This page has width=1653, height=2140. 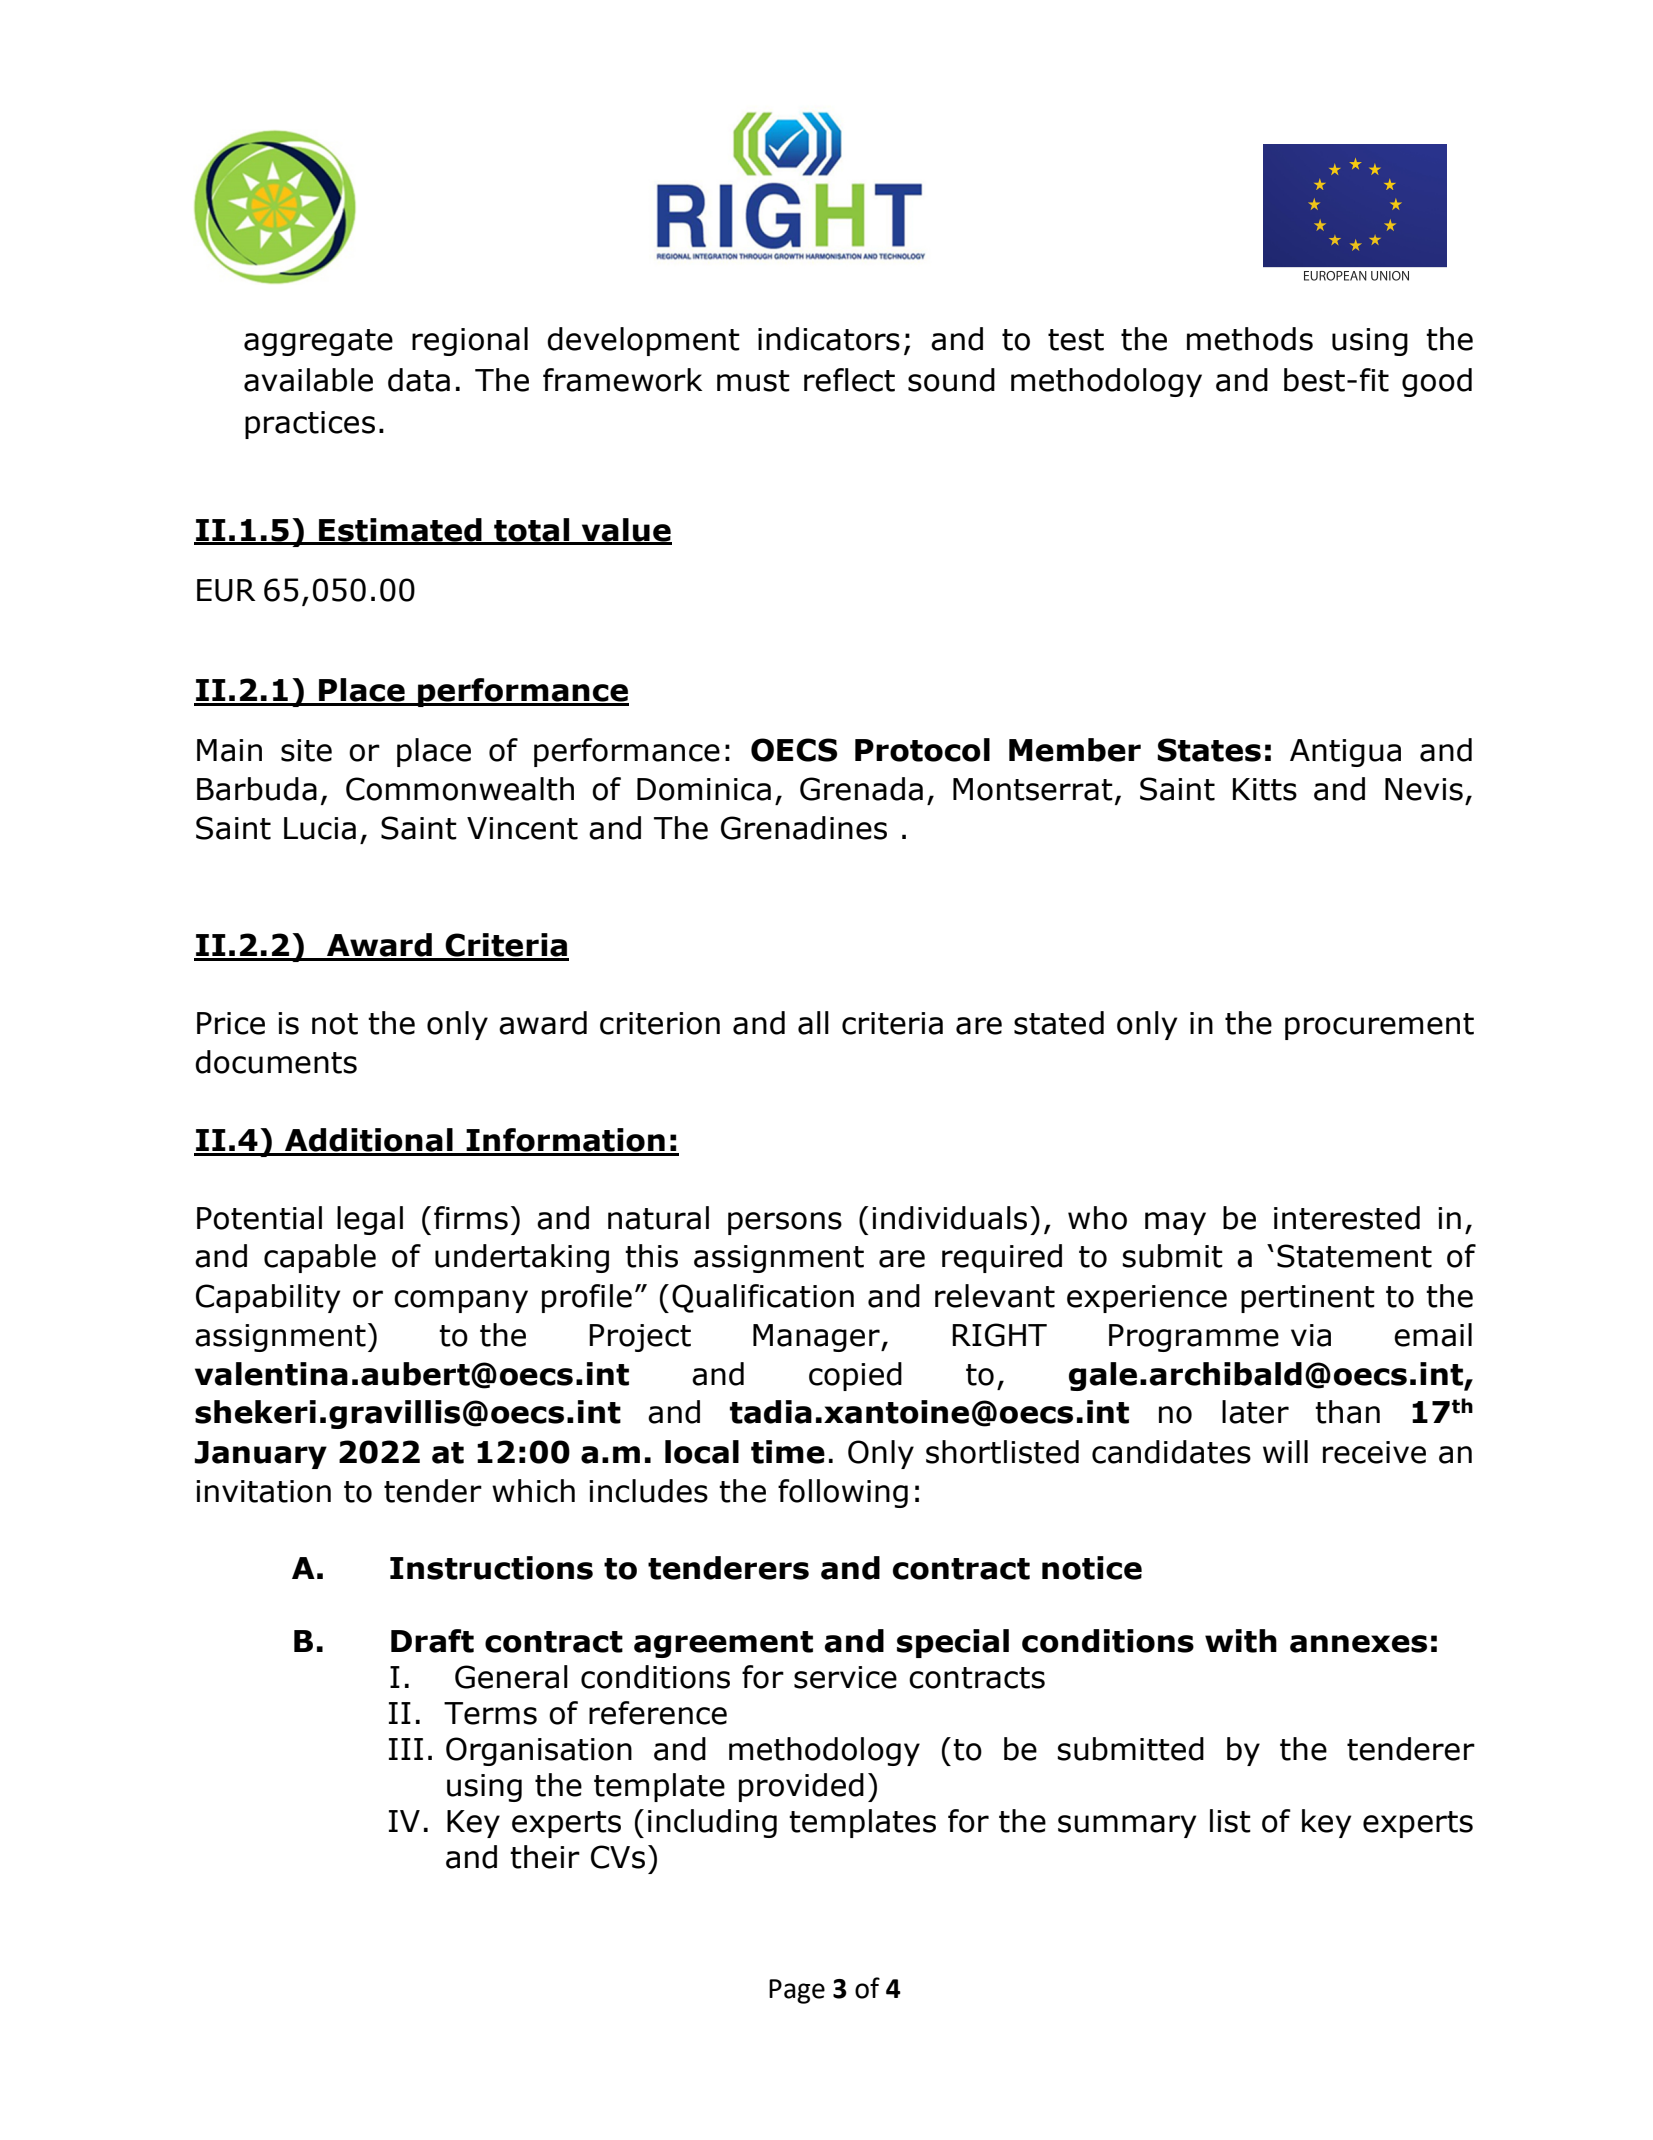 I want to click on January, so click(x=261, y=1455).
